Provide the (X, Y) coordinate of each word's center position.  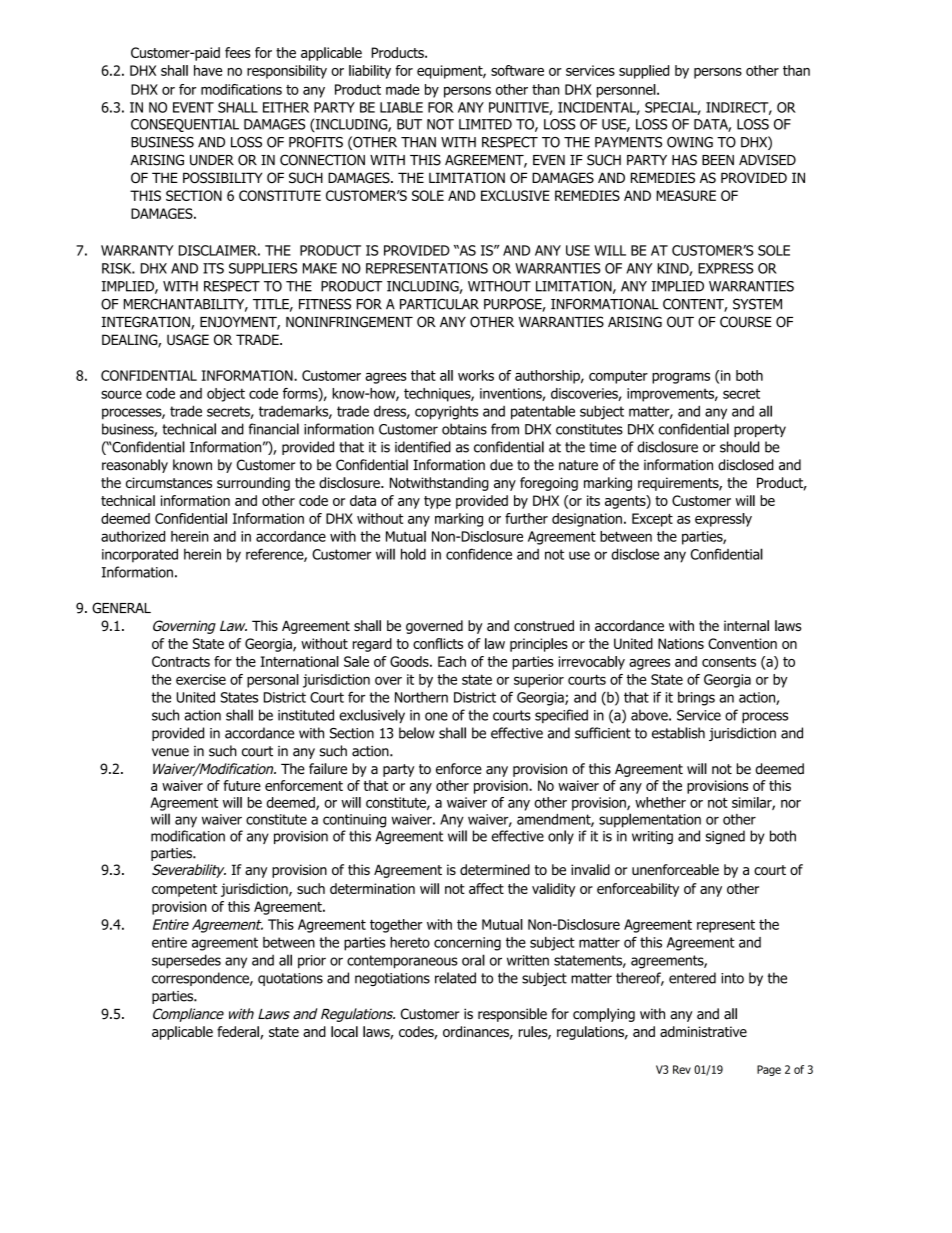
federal (239, 1033)
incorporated (140, 556)
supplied (644, 72)
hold (413, 554)
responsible (512, 1015)
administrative (703, 1031)
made (403, 89)
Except (652, 520)
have (208, 70)
